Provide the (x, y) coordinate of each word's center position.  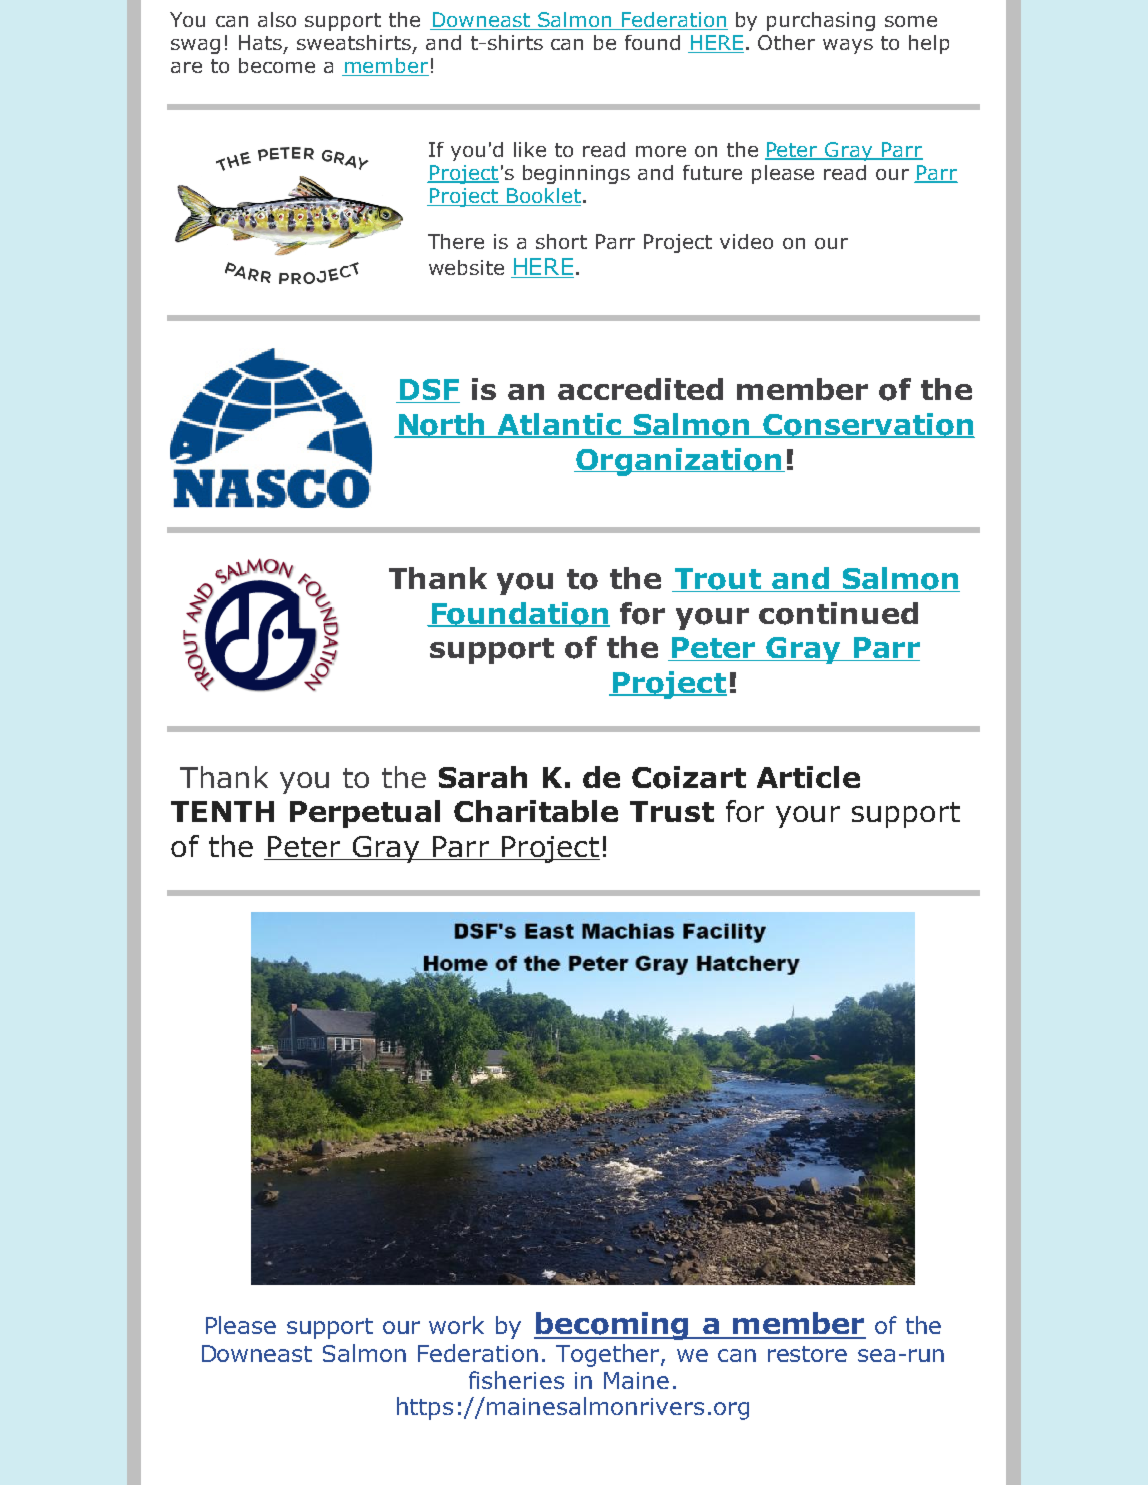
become (277, 65)
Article (808, 777)
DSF (428, 391)
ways (848, 46)
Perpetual (365, 814)
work (456, 1325)
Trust (672, 811)
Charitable (536, 811)
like (530, 149)
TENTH (222, 811)
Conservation (868, 425)
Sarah (483, 777)
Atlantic (559, 425)
